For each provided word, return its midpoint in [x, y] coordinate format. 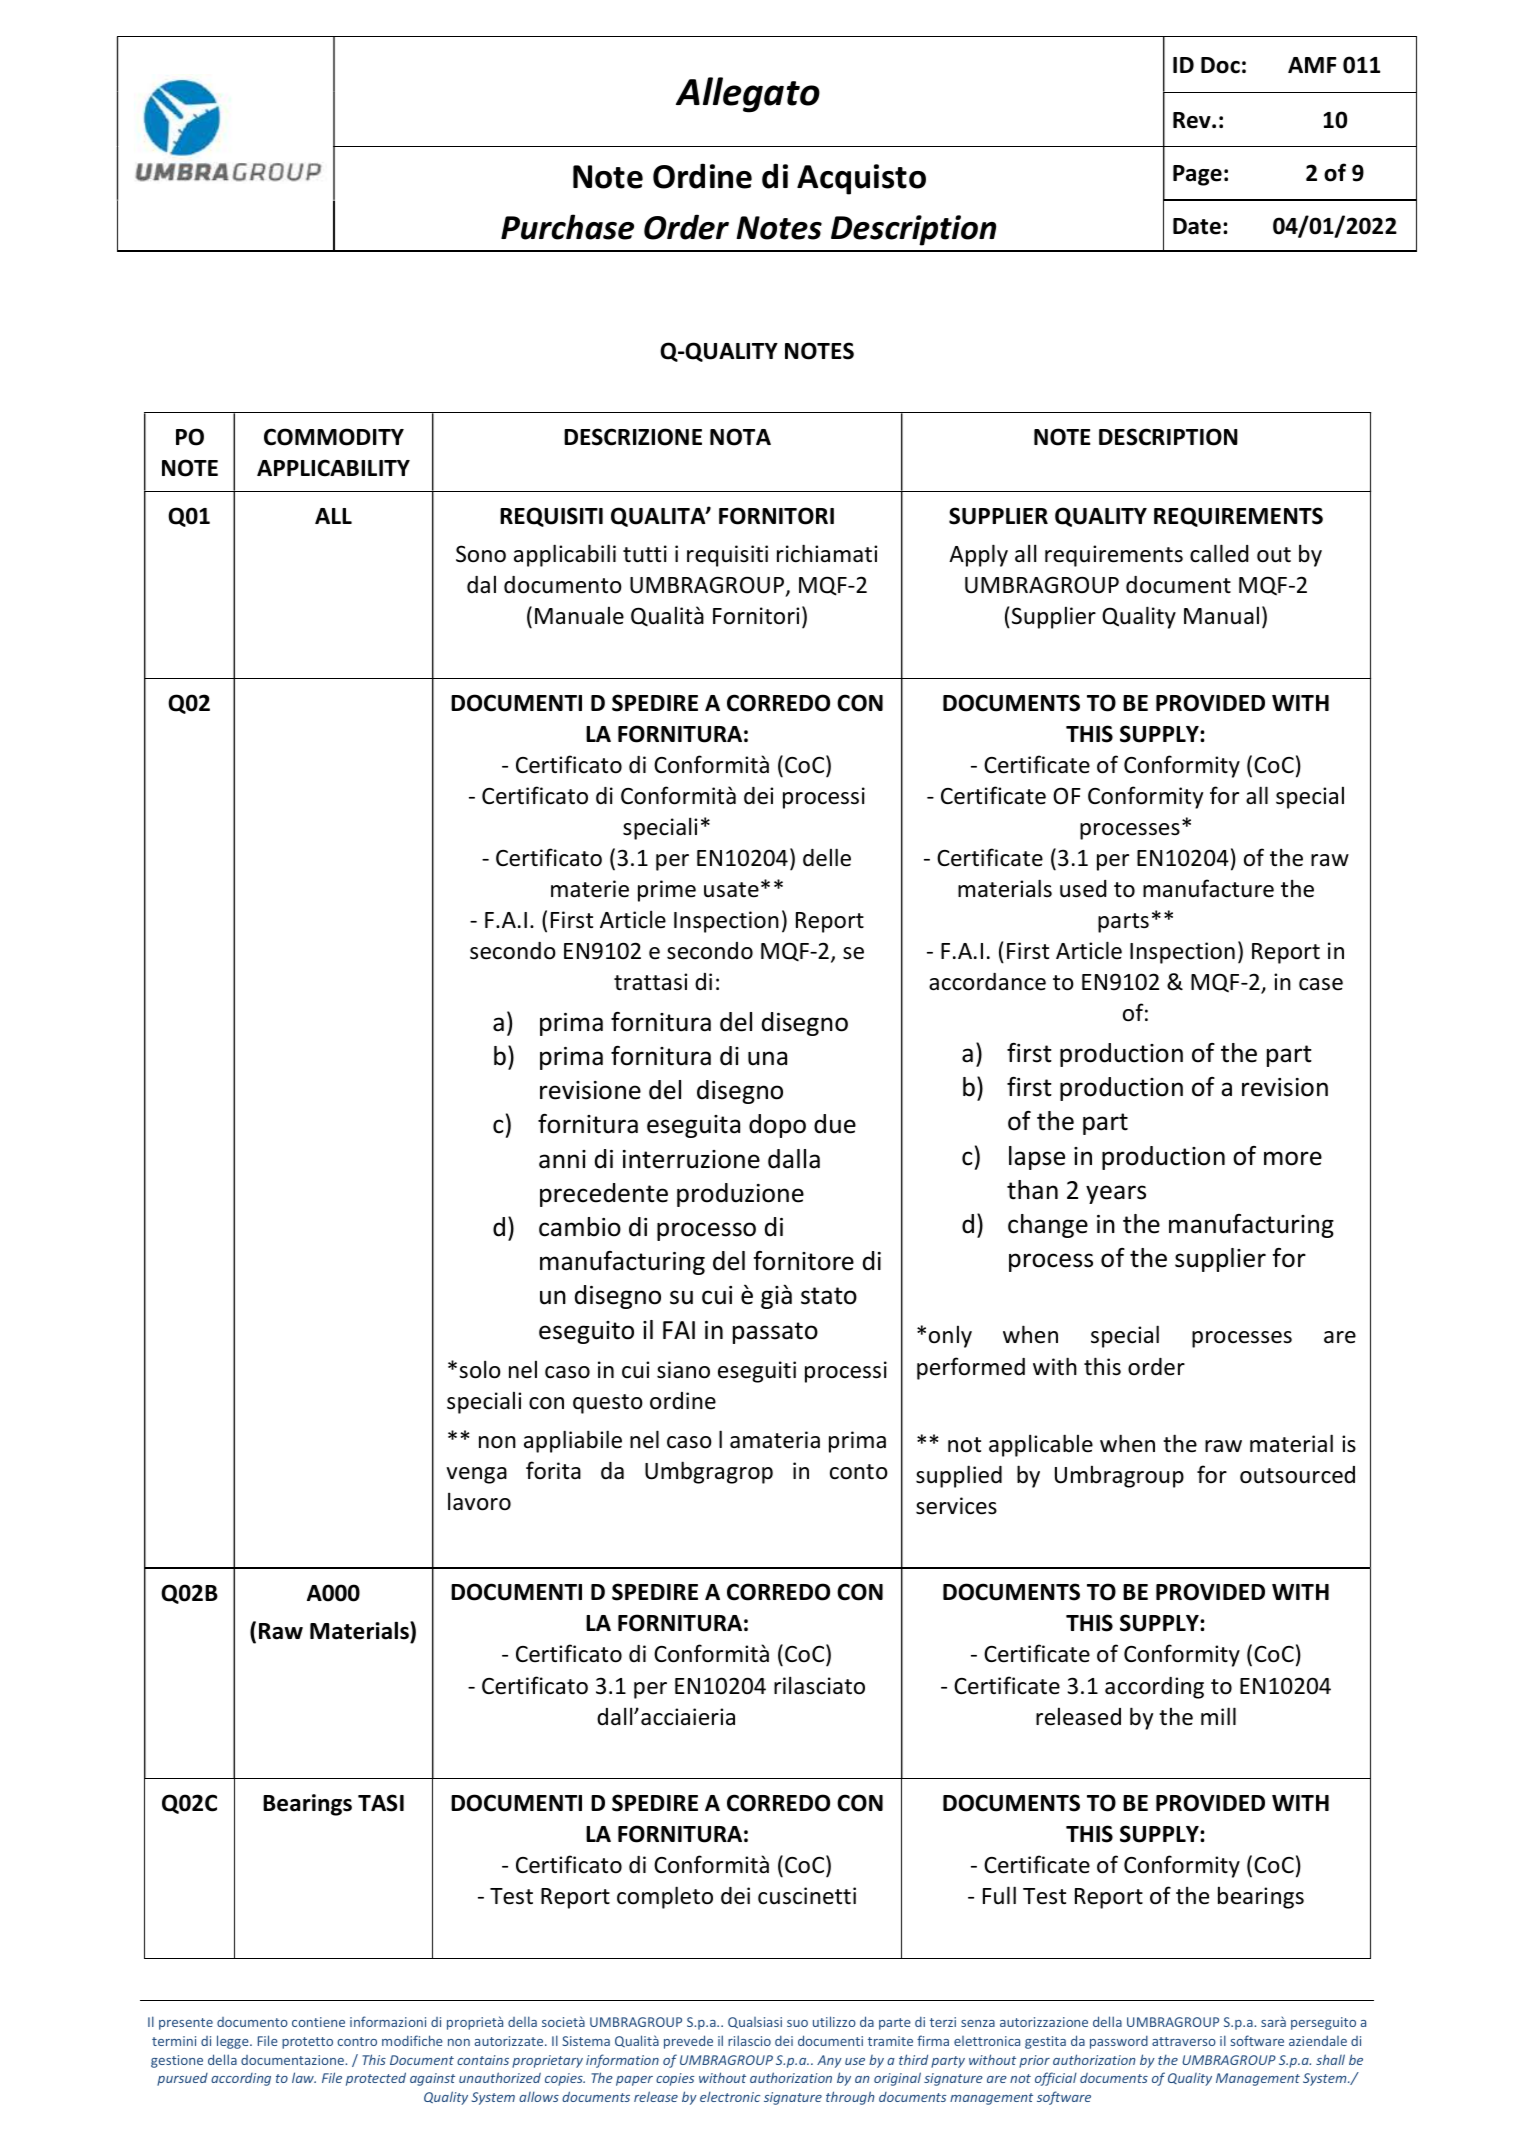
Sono [481, 554]
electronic [730, 2096]
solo [480, 1369]
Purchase [567, 227]
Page [1197, 175]
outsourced [1297, 1475]
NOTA [740, 437]
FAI [679, 1330]
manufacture [1208, 888]
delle [827, 857]
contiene [318, 2022]
